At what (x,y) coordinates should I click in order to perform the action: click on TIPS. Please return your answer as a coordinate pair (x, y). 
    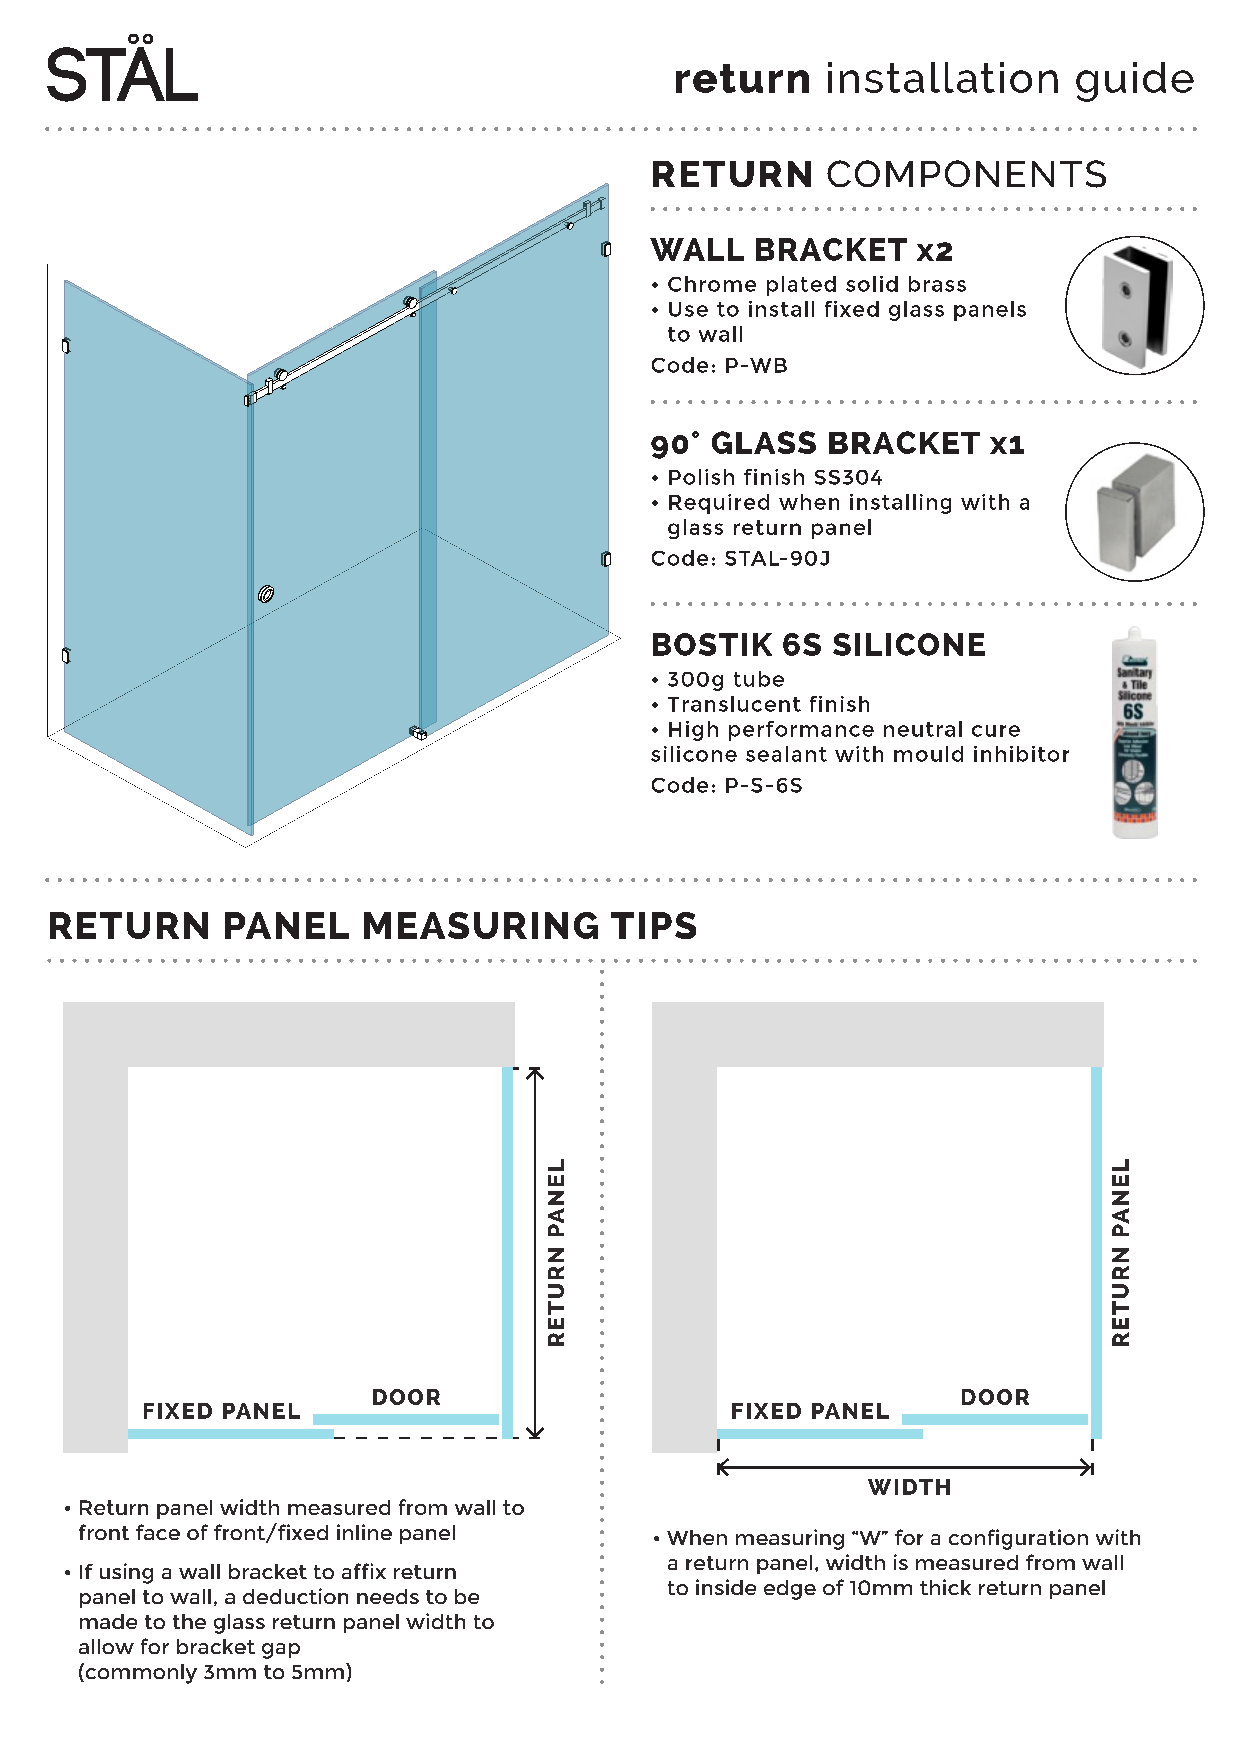
    Looking at the image, I should click on (653, 925).
